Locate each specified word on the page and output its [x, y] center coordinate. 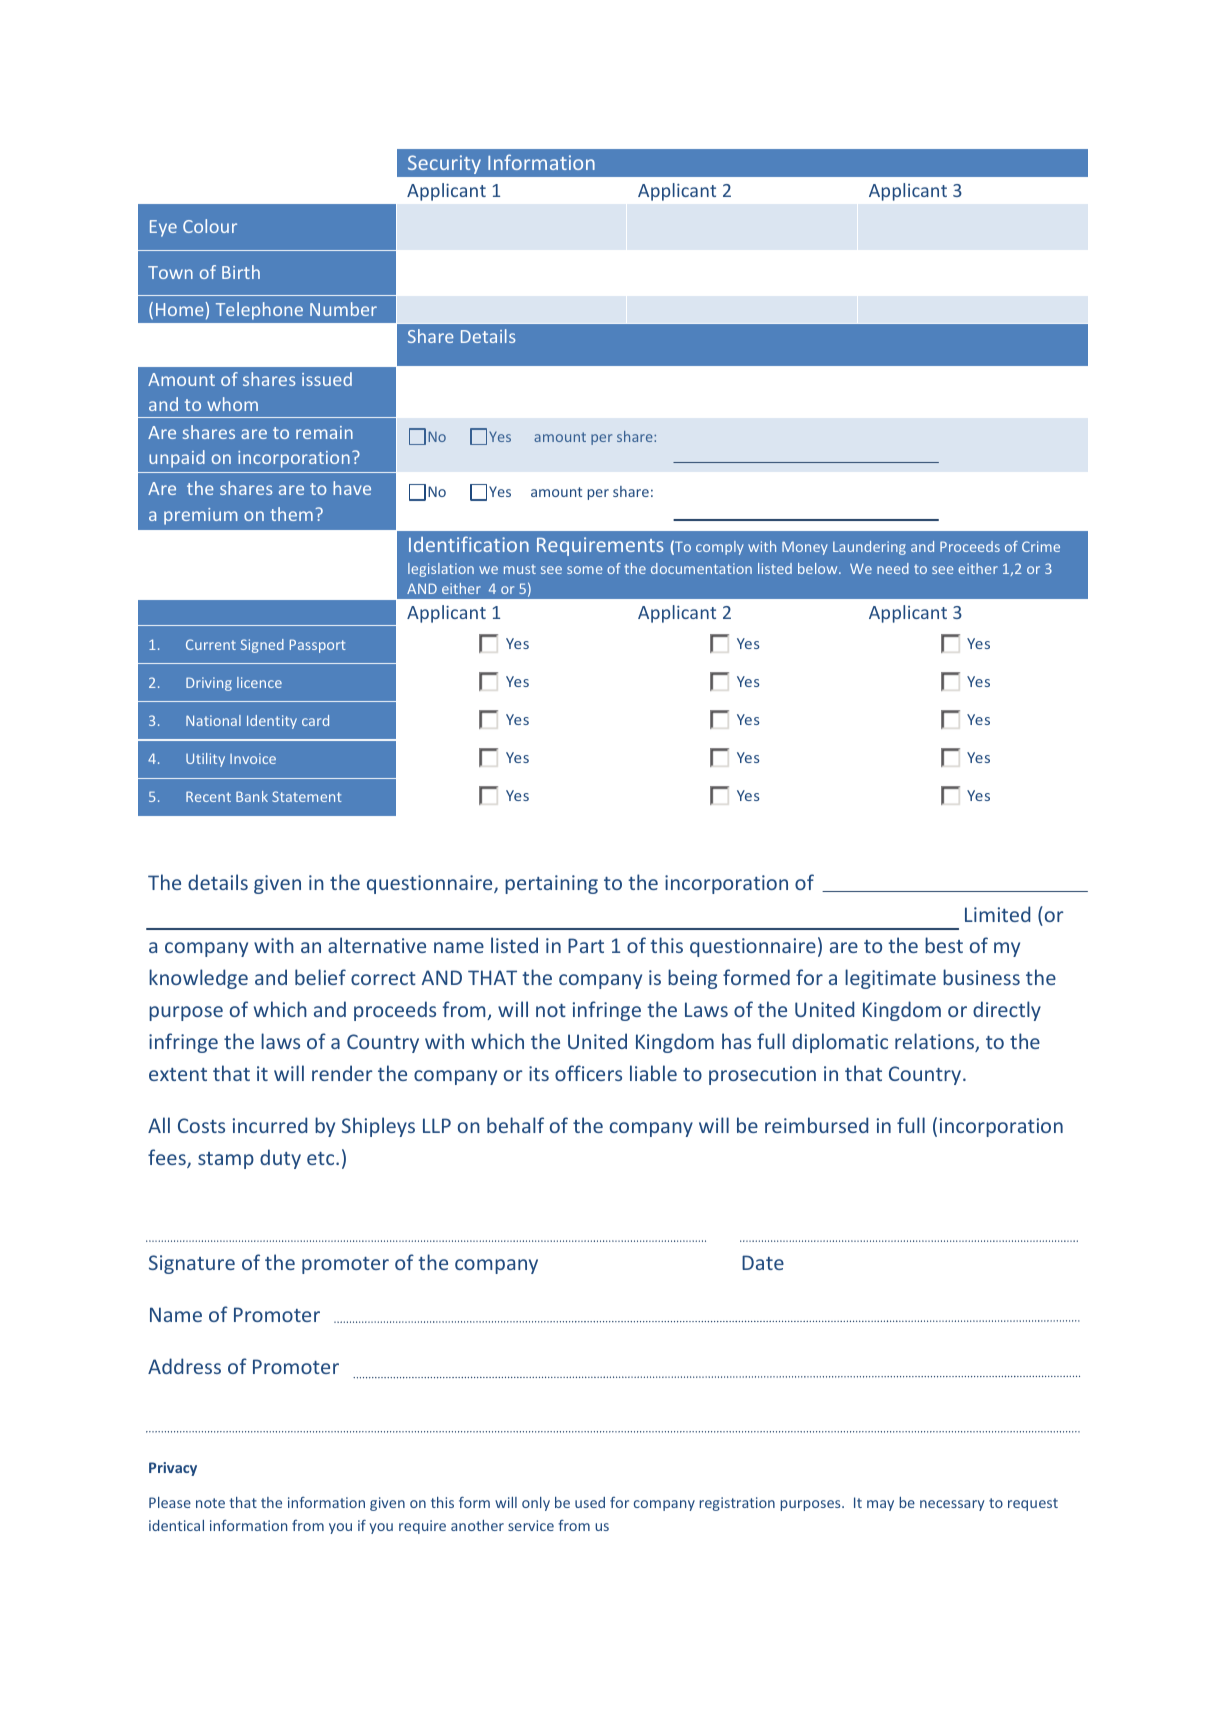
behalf [515, 1125]
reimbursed [816, 1125]
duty [280, 1159]
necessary [952, 1505]
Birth [241, 272]
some [585, 570]
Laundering [869, 548]
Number [343, 309]
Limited [997, 914]
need [893, 568]
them [291, 514]
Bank [252, 796]
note [210, 1503]
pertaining [551, 884]
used [590, 1502]
